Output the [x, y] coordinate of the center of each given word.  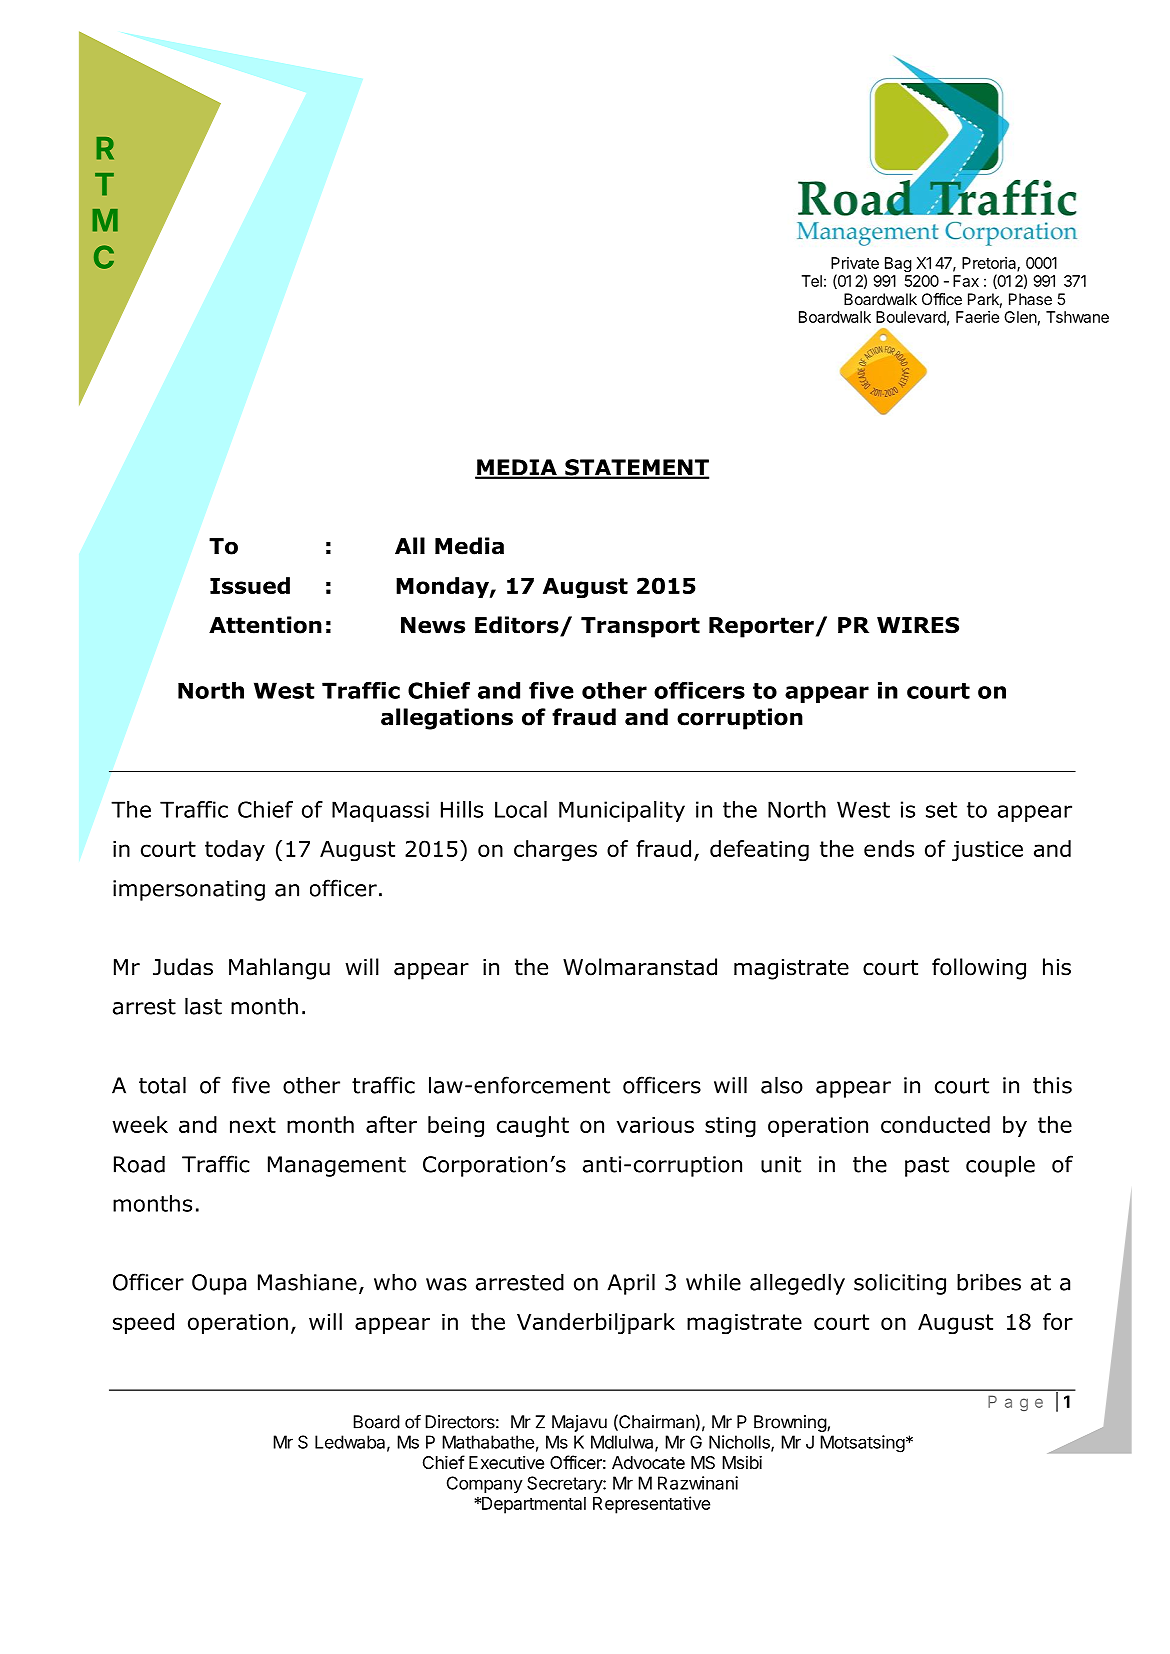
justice [987, 851]
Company [485, 1484]
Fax [966, 281]
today [235, 850]
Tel [812, 281]
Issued [250, 585]
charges [555, 851]
